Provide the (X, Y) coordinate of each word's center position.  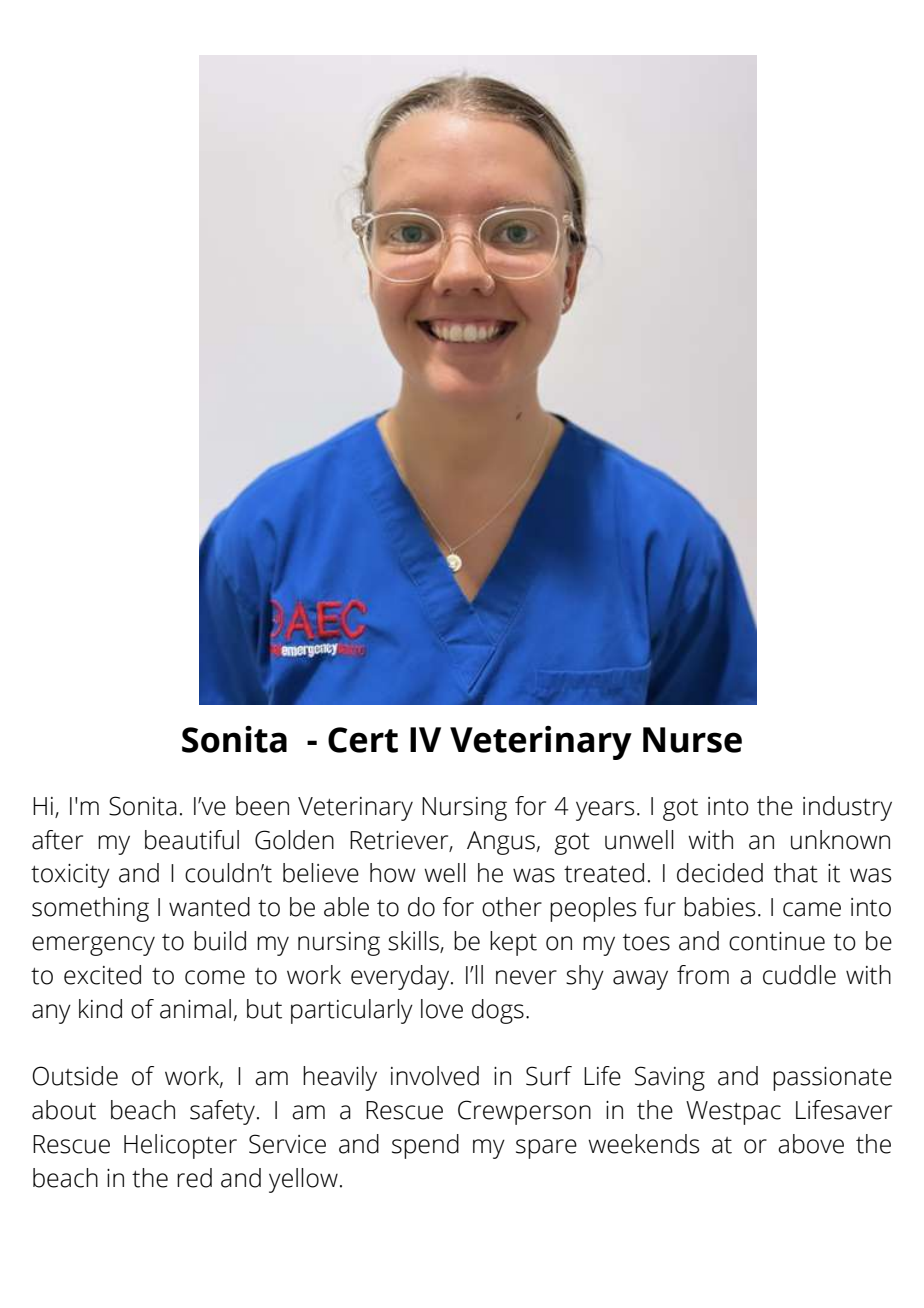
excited (102, 975)
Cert (363, 740)
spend (425, 1146)
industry (847, 808)
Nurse (692, 740)
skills (414, 942)
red (194, 1178)
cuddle (799, 975)
